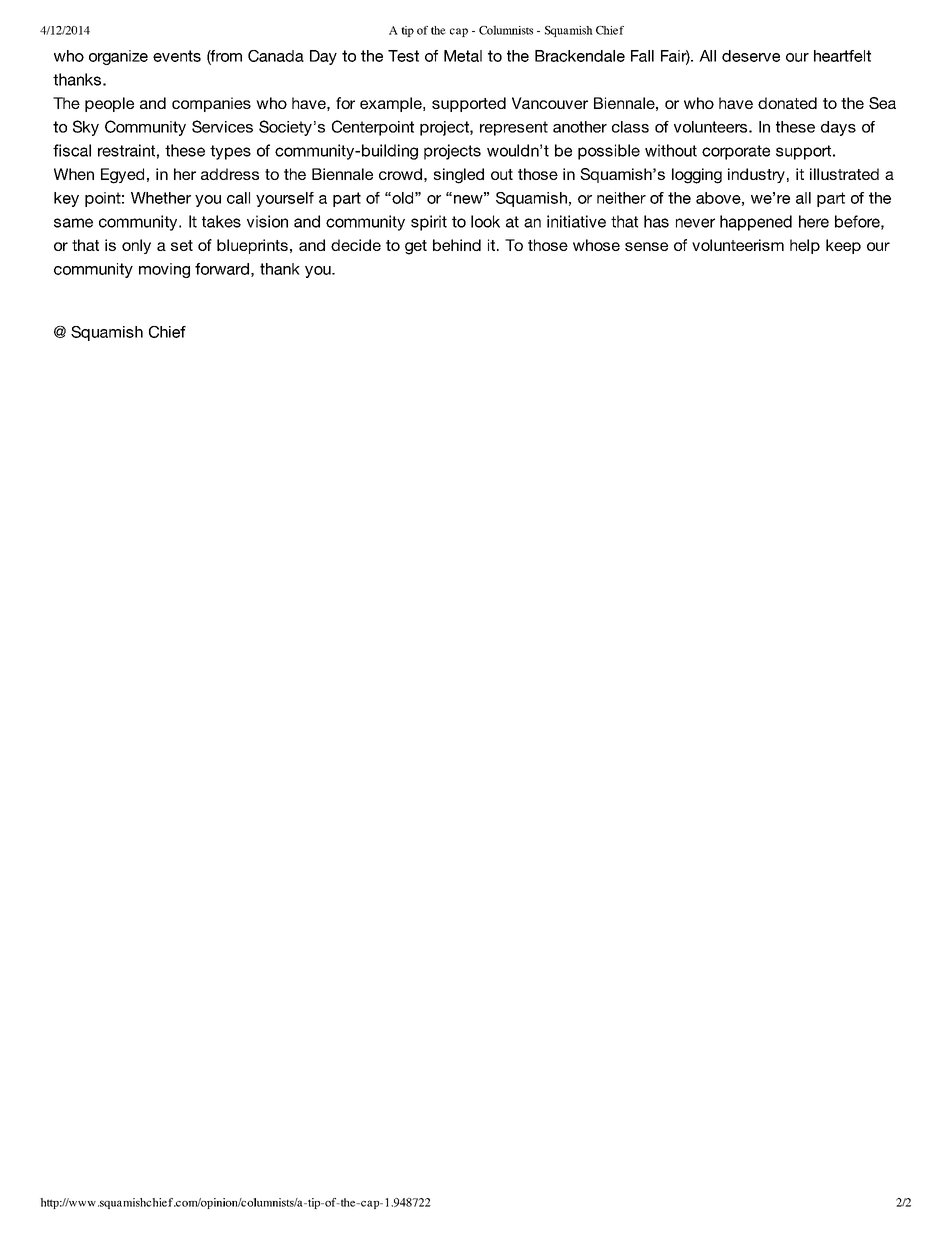 This image has width=952, height=1233. What do you see at coordinates (751, 56) in the image?
I see `deserve` at bounding box center [751, 56].
